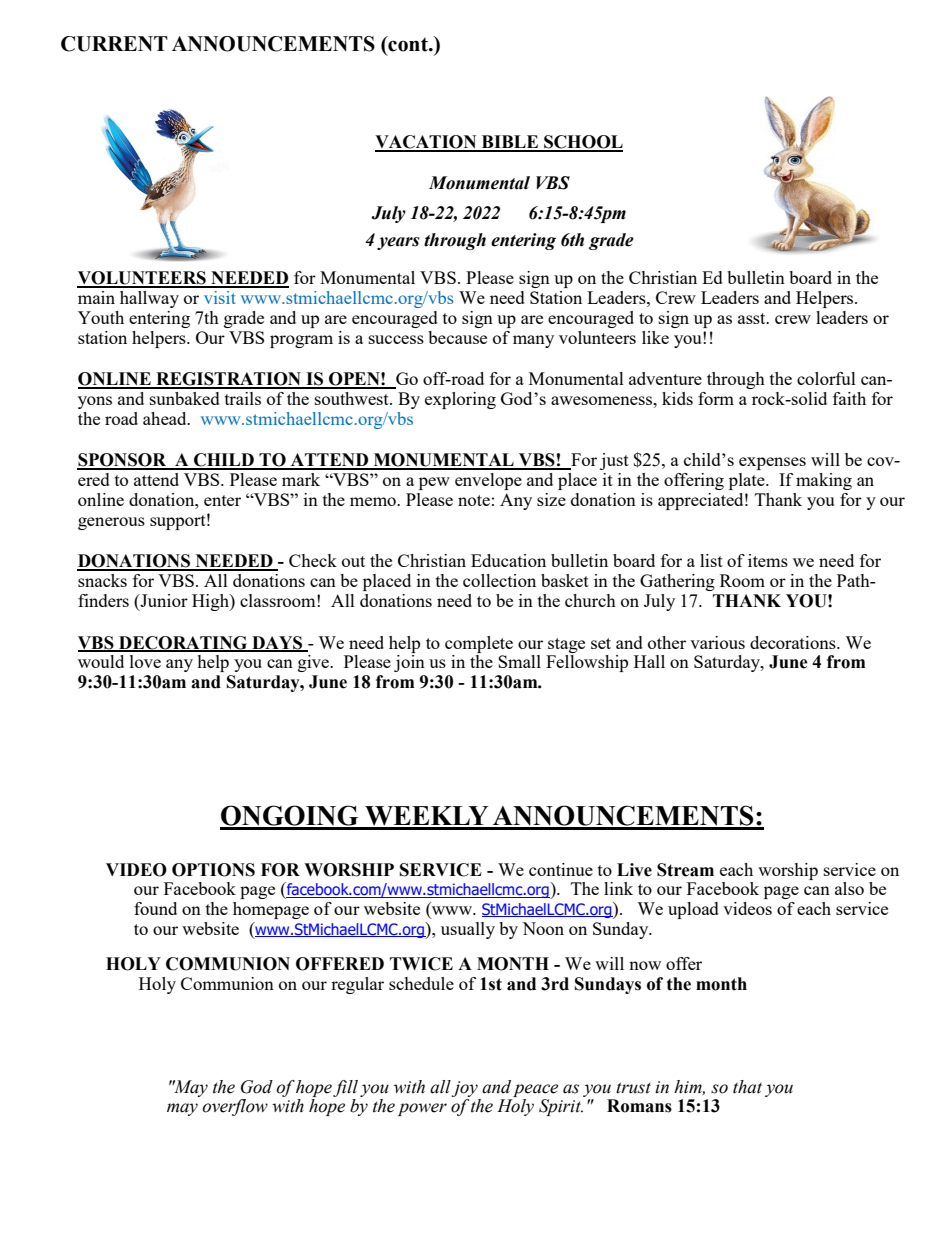  I want to click on overflow, so click(235, 1107).
